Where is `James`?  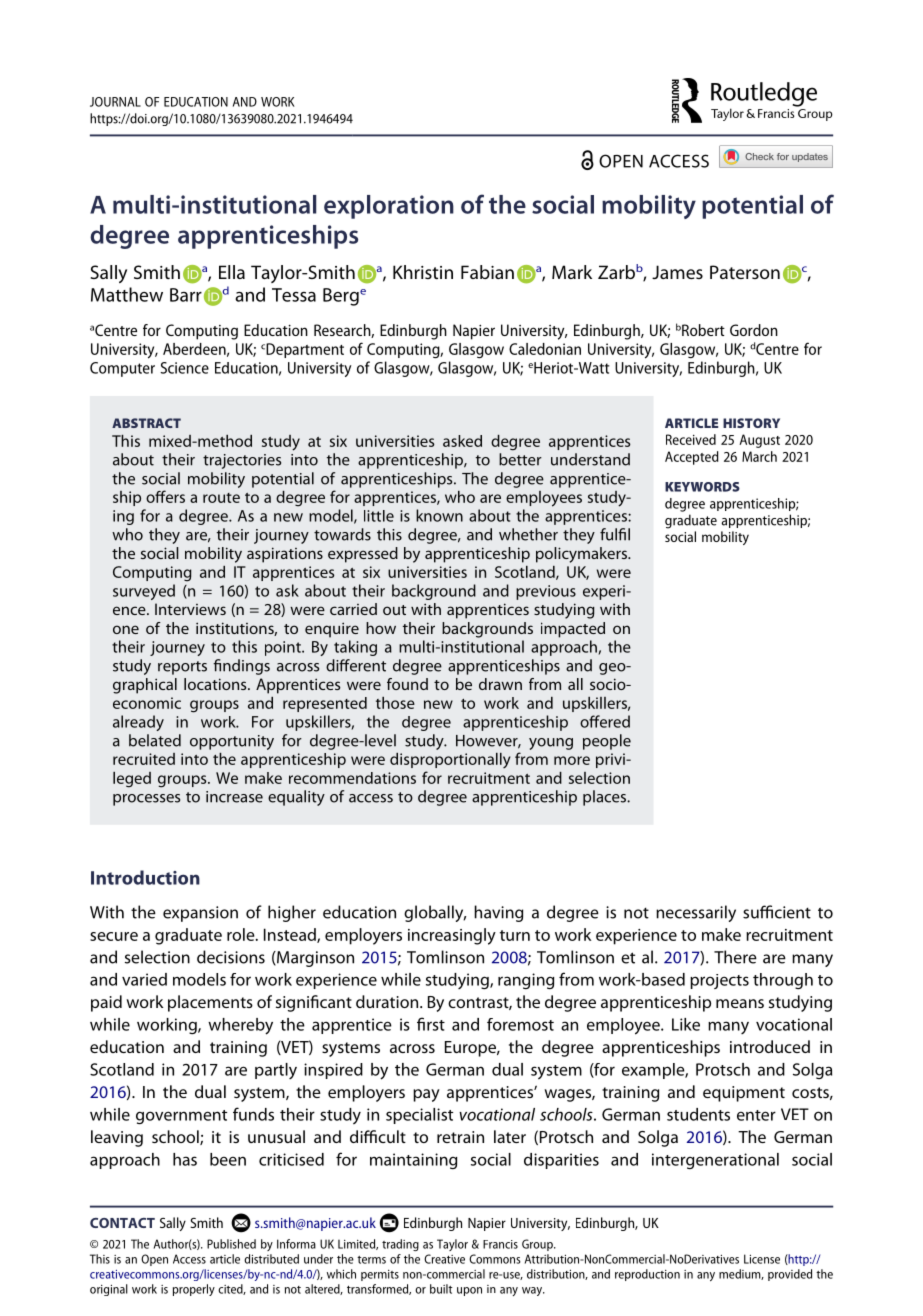
James is located at coordinates (677, 272).
